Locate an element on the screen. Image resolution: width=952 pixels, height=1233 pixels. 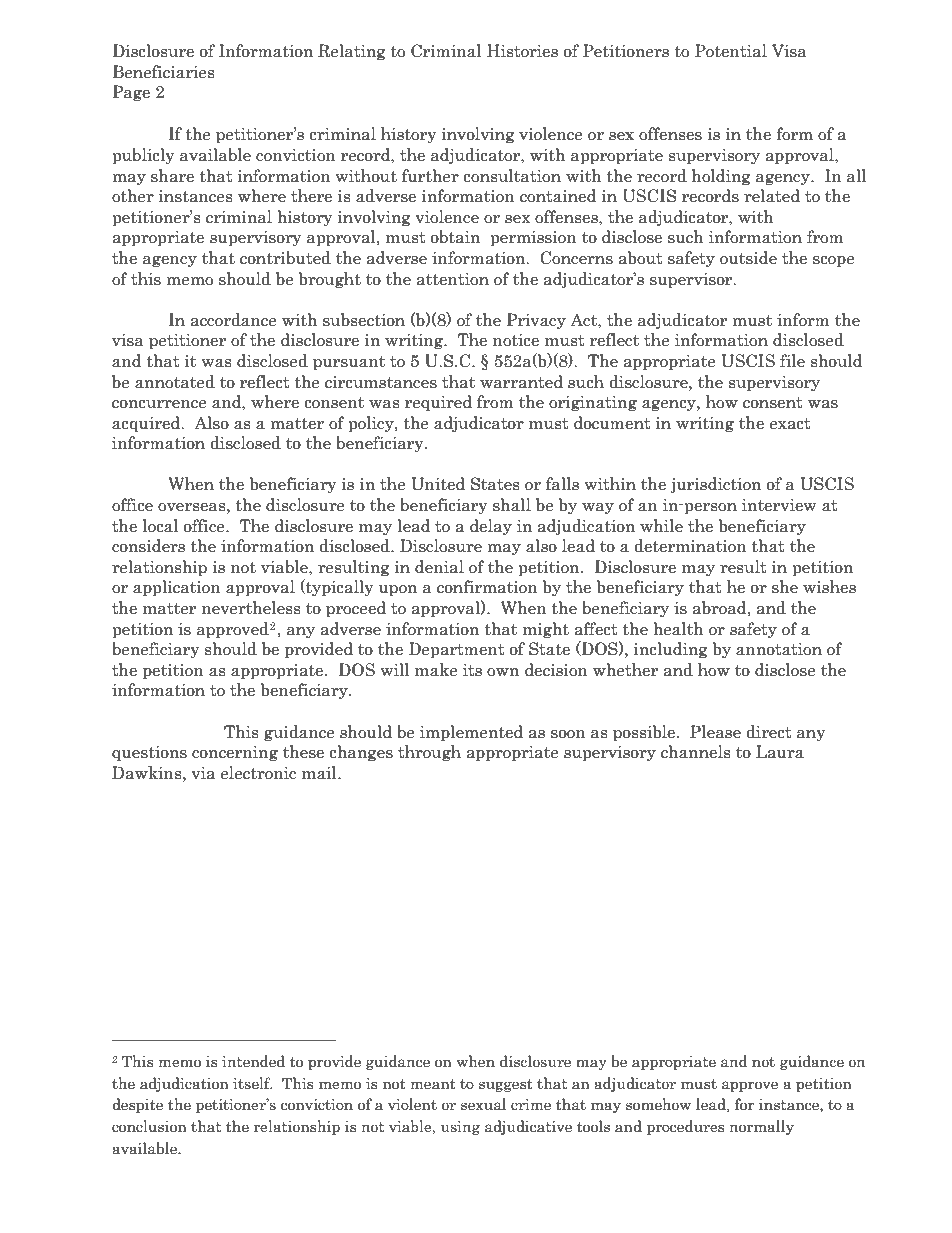
Potential is located at coordinates (731, 51).
